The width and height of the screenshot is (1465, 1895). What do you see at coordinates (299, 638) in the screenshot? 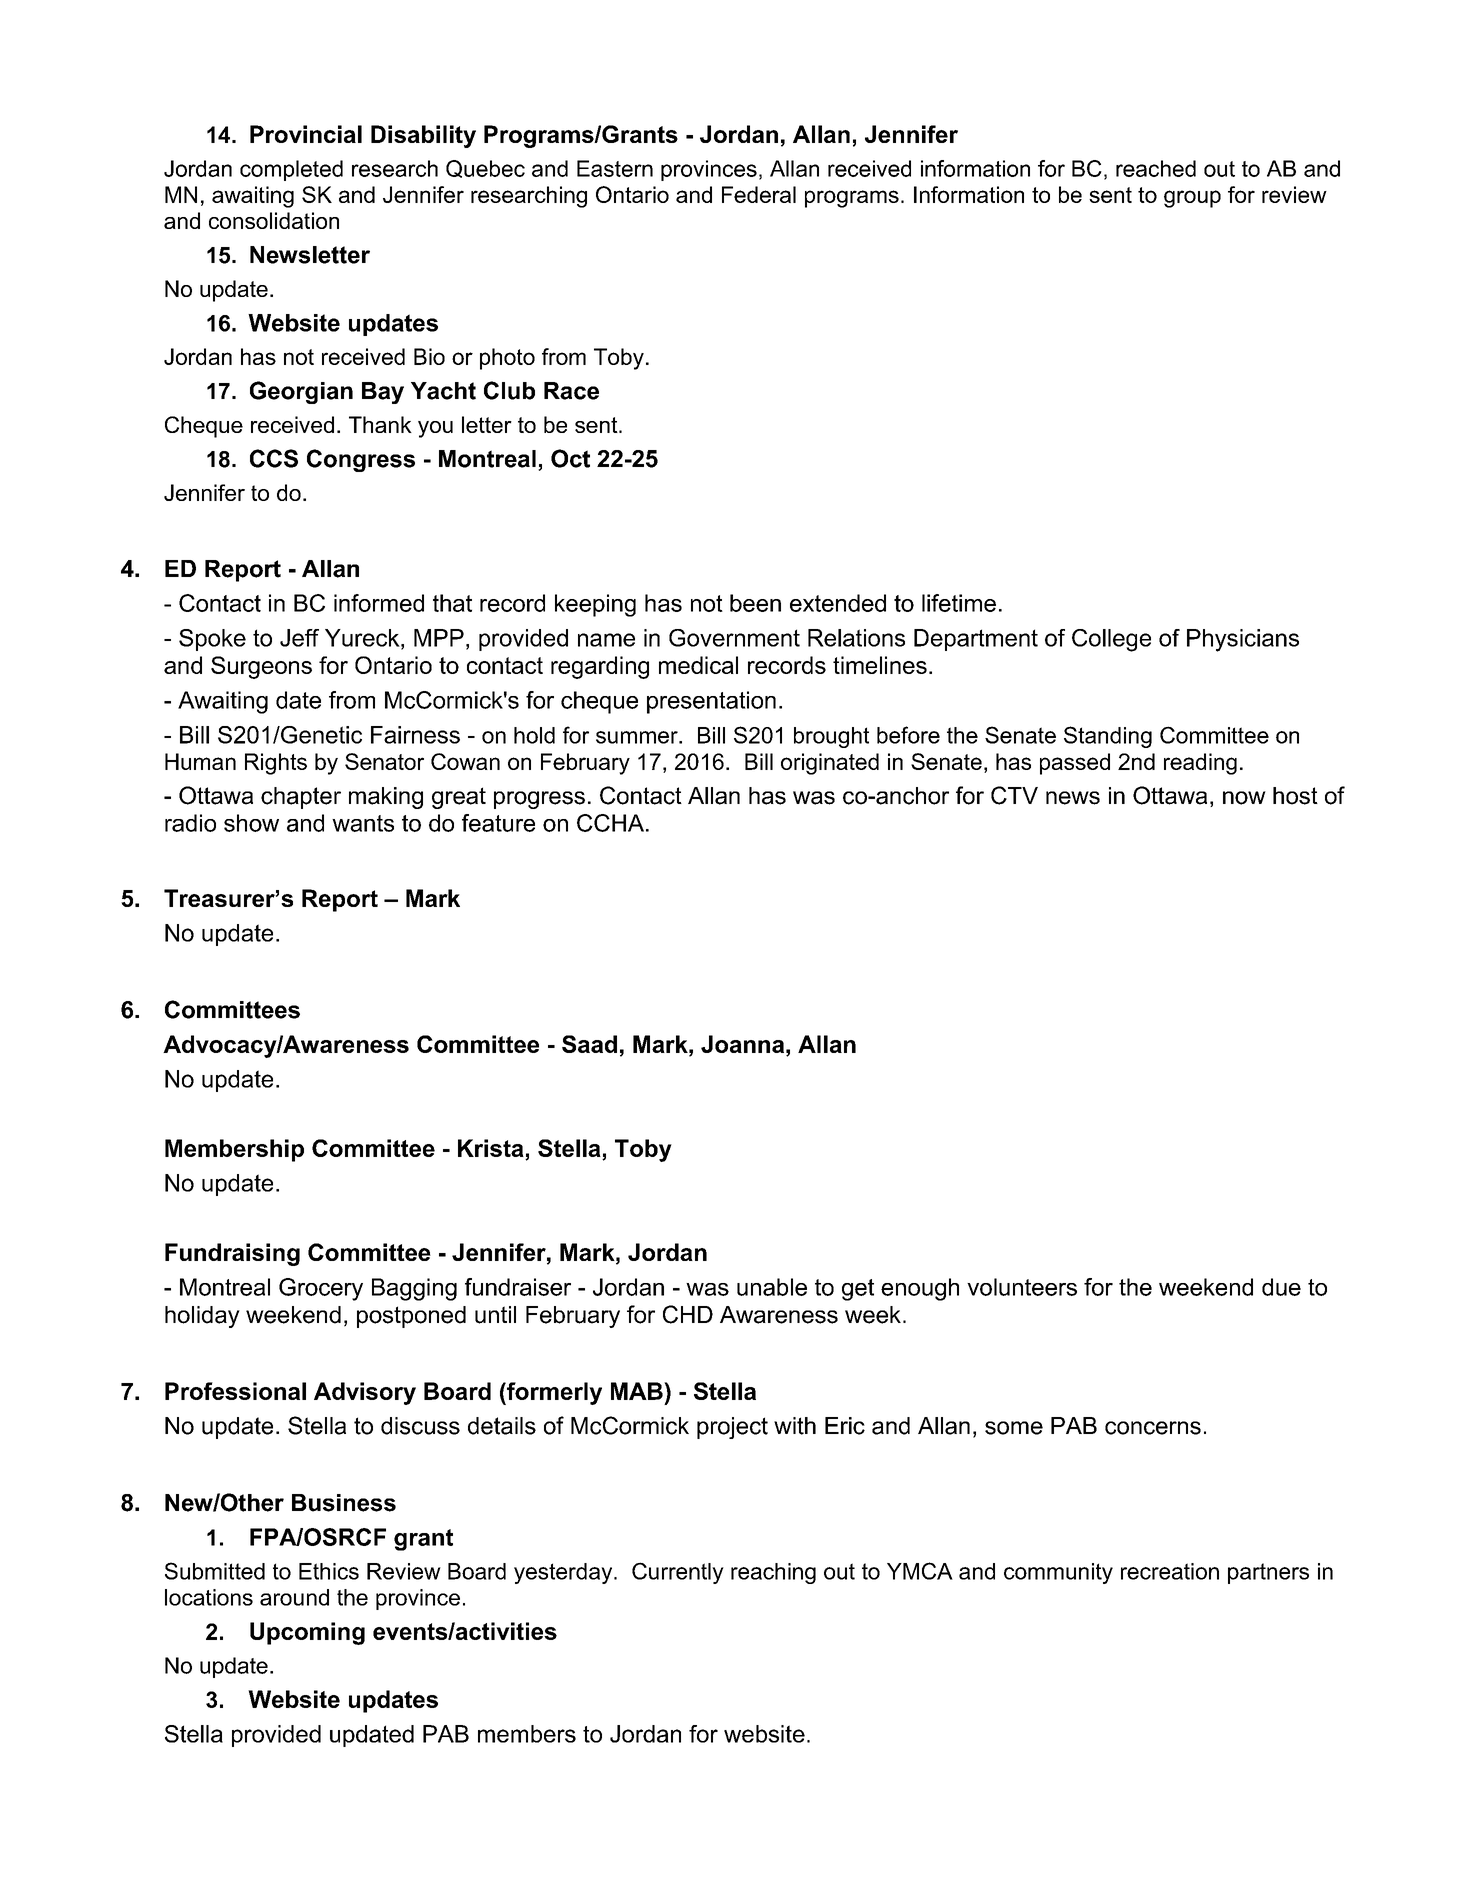
I see `Jeff` at bounding box center [299, 638].
